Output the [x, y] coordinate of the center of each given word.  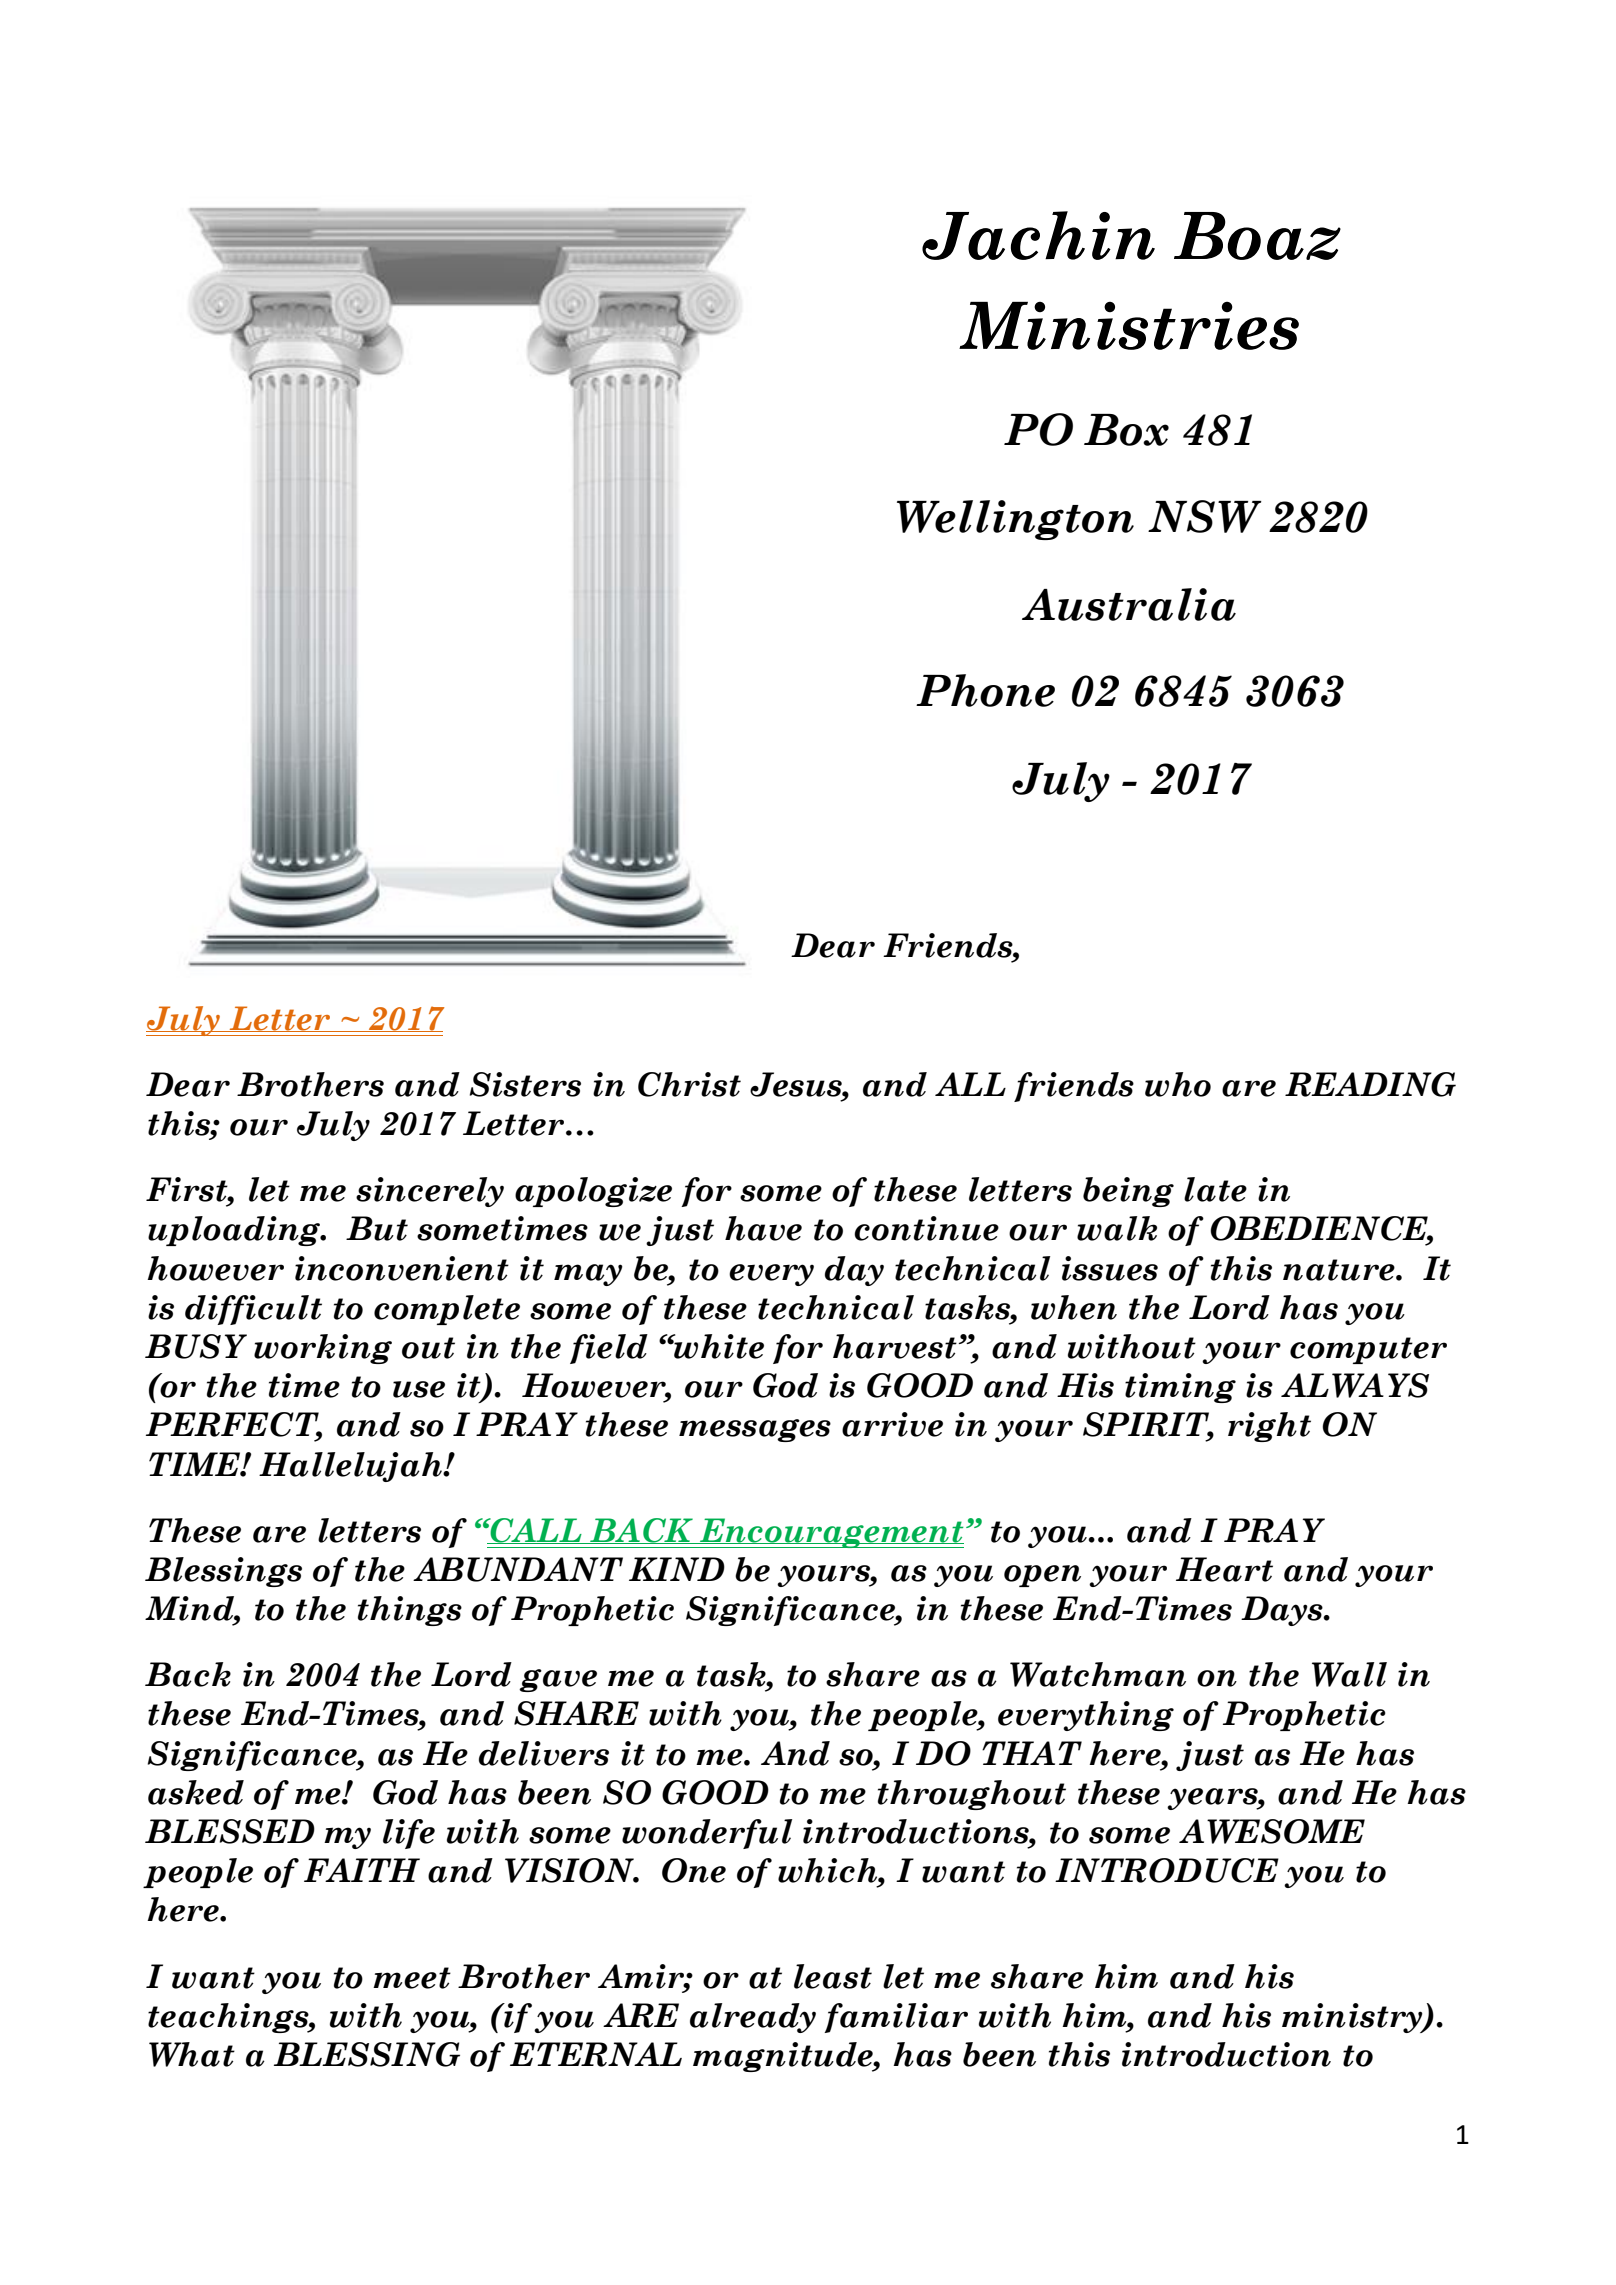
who [1178, 1084]
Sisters [525, 1084]
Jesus [797, 1084]
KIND [677, 1569]
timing [1180, 1388]
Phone [985, 690]
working [323, 1349]
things [410, 1611]
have [763, 1228]
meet [412, 1978]
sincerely [430, 1192]
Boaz [1257, 236]
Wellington [1015, 520]
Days [1283, 1611]
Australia [1129, 604]
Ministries [1129, 325]
